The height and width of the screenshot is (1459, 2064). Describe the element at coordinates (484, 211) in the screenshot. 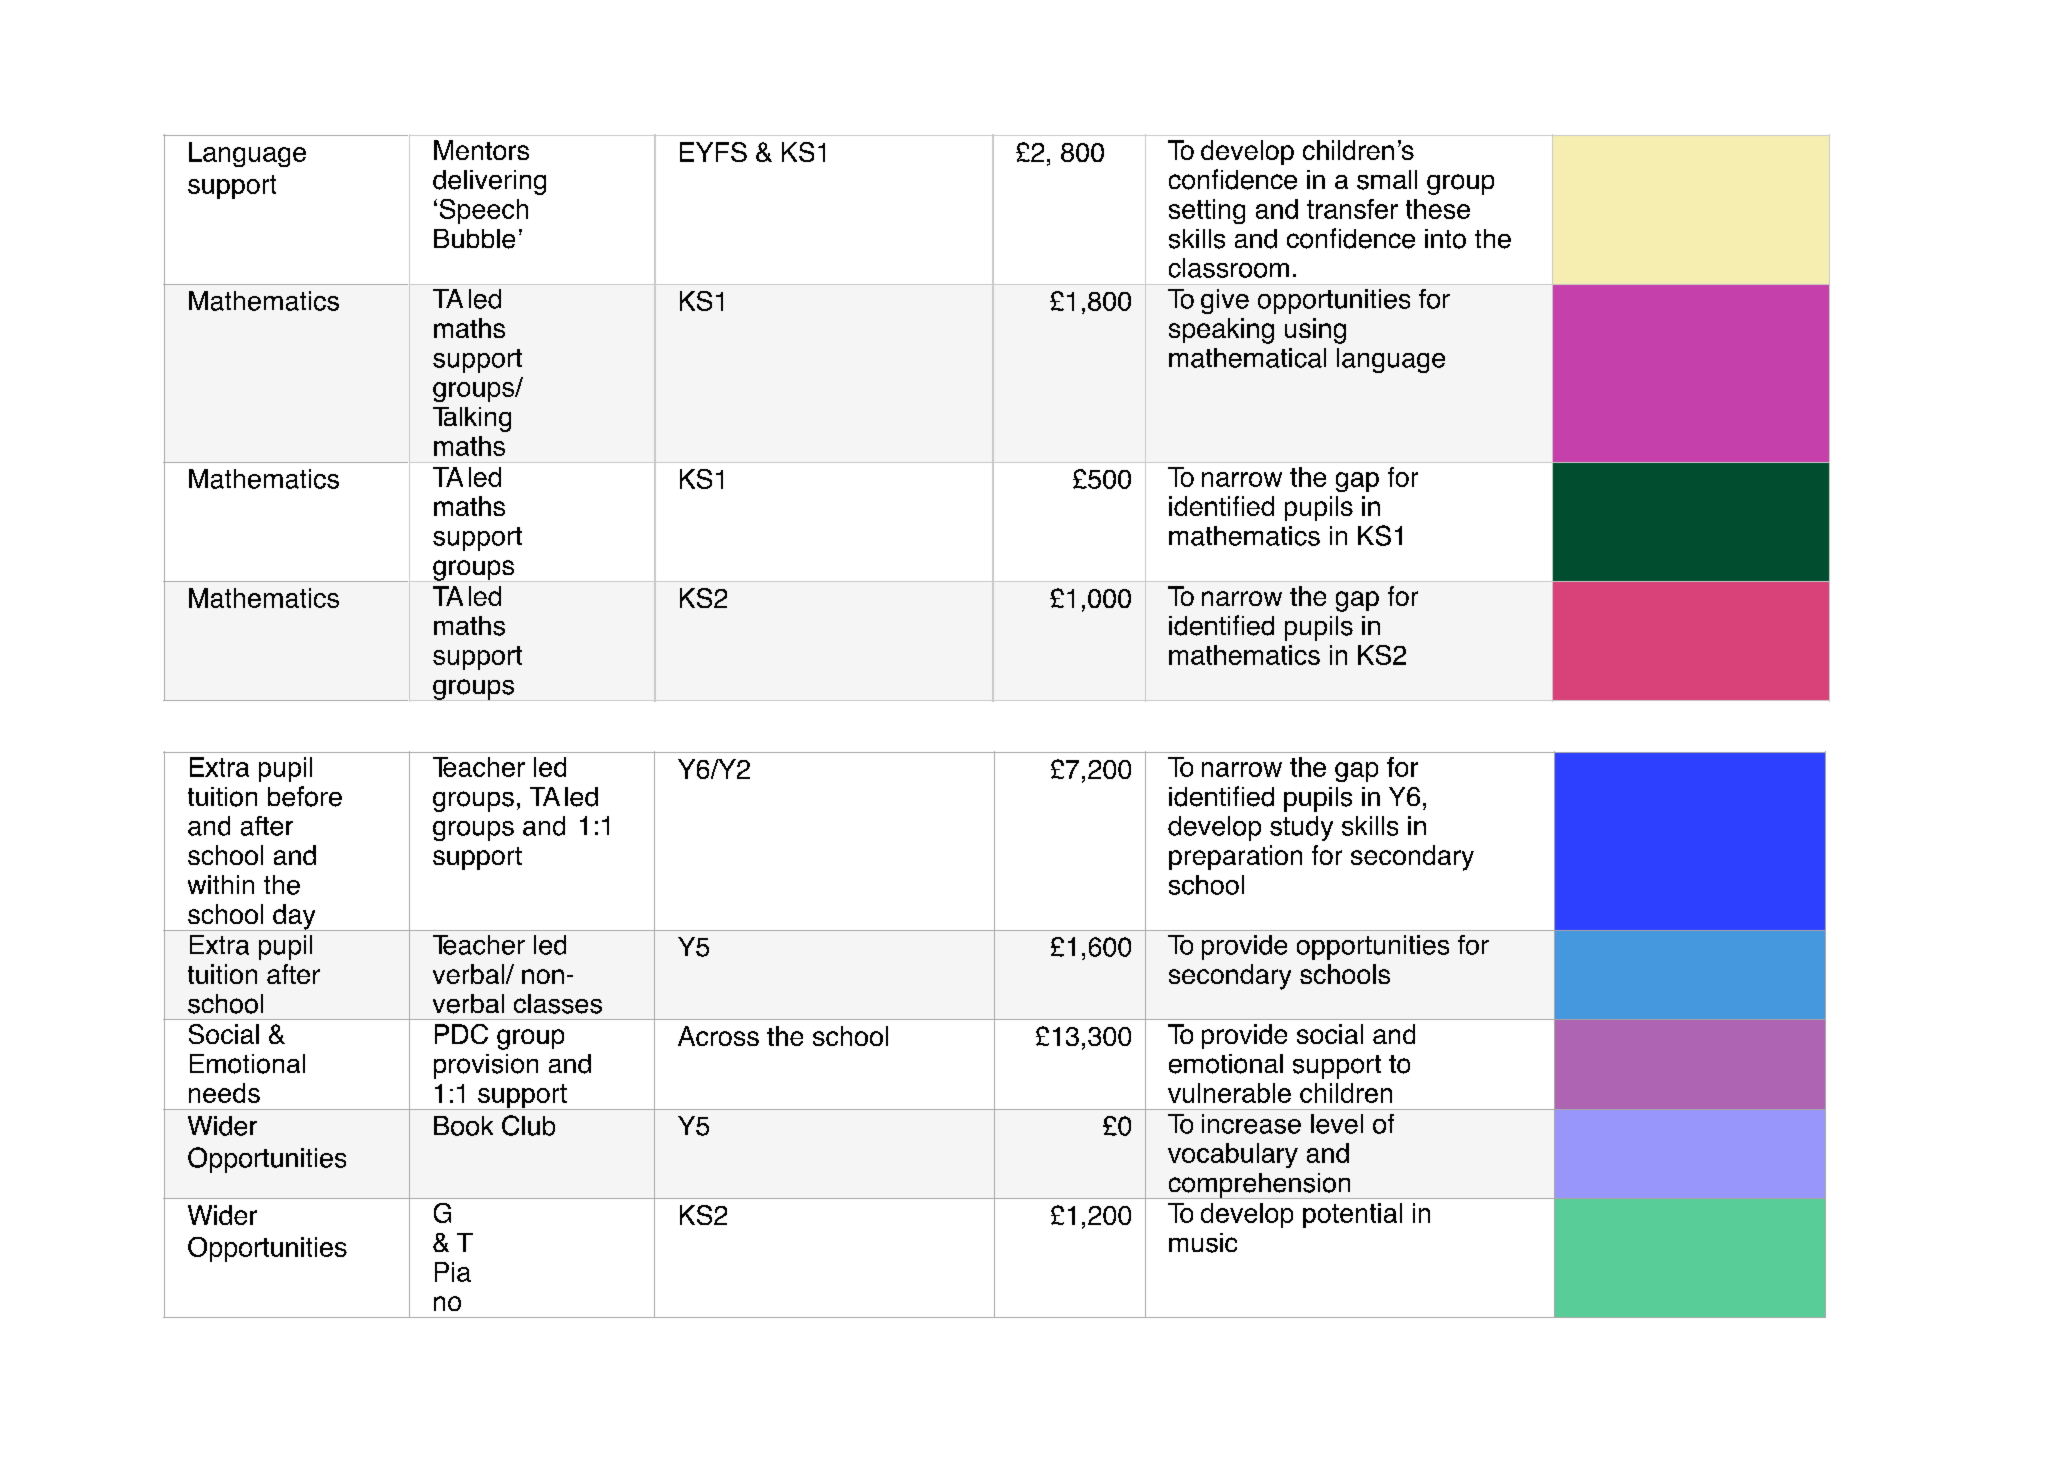

I see `Speech` at that location.
